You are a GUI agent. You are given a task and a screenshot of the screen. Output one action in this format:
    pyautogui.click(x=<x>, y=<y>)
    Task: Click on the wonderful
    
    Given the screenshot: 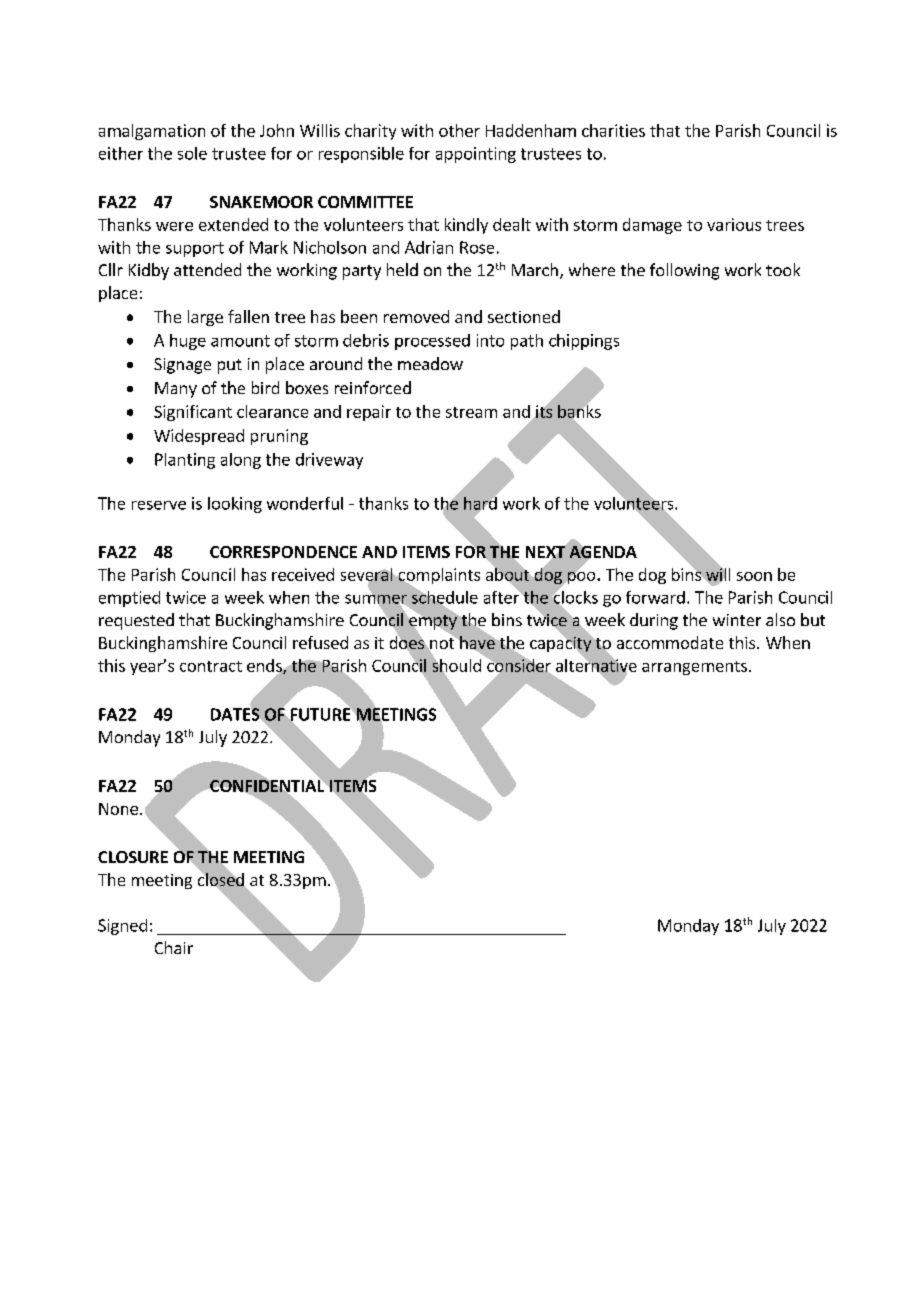 What is the action you would take?
    pyautogui.click(x=305, y=503)
